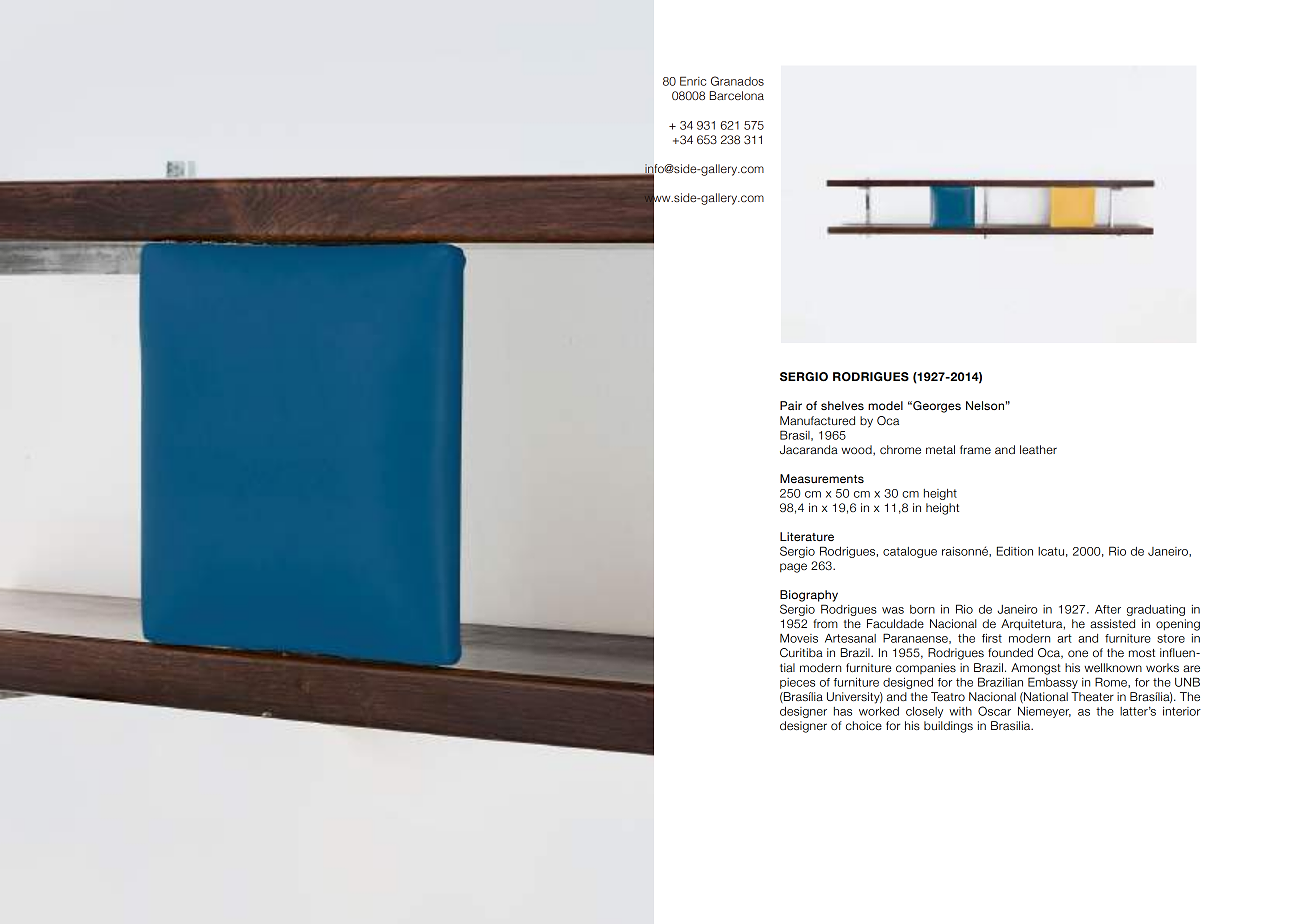 The image size is (1308, 924). Describe the element at coordinates (1015, 551) in the page. I see `Edition` at that location.
